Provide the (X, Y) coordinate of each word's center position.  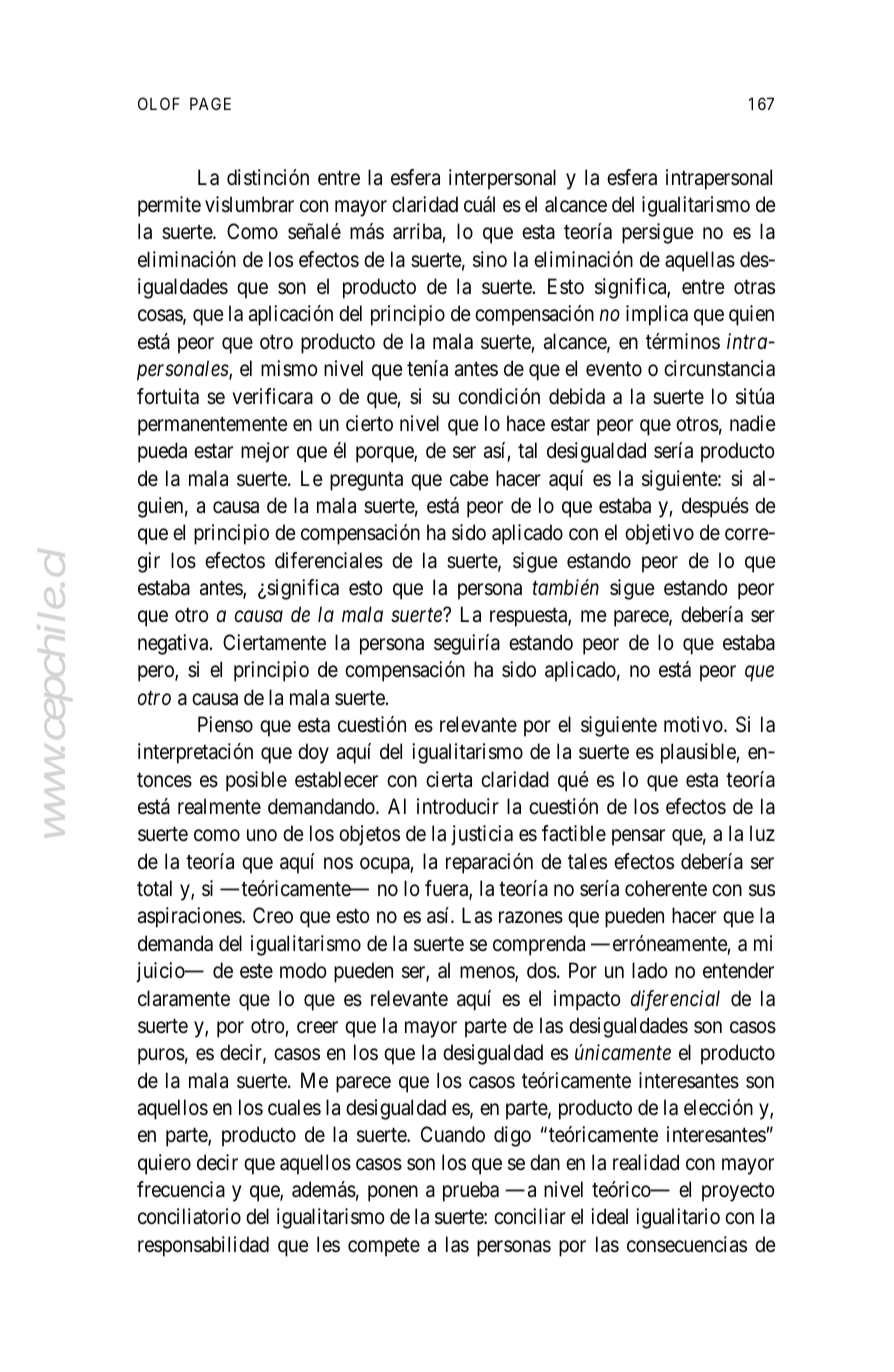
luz (762, 833)
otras (754, 287)
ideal (609, 1216)
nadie (753, 423)
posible (256, 781)
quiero (164, 1164)
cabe (469, 478)
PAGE (210, 103)
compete (384, 1247)
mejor (265, 452)
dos (541, 970)
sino (490, 259)
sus (762, 890)
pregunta (366, 481)
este (256, 971)
